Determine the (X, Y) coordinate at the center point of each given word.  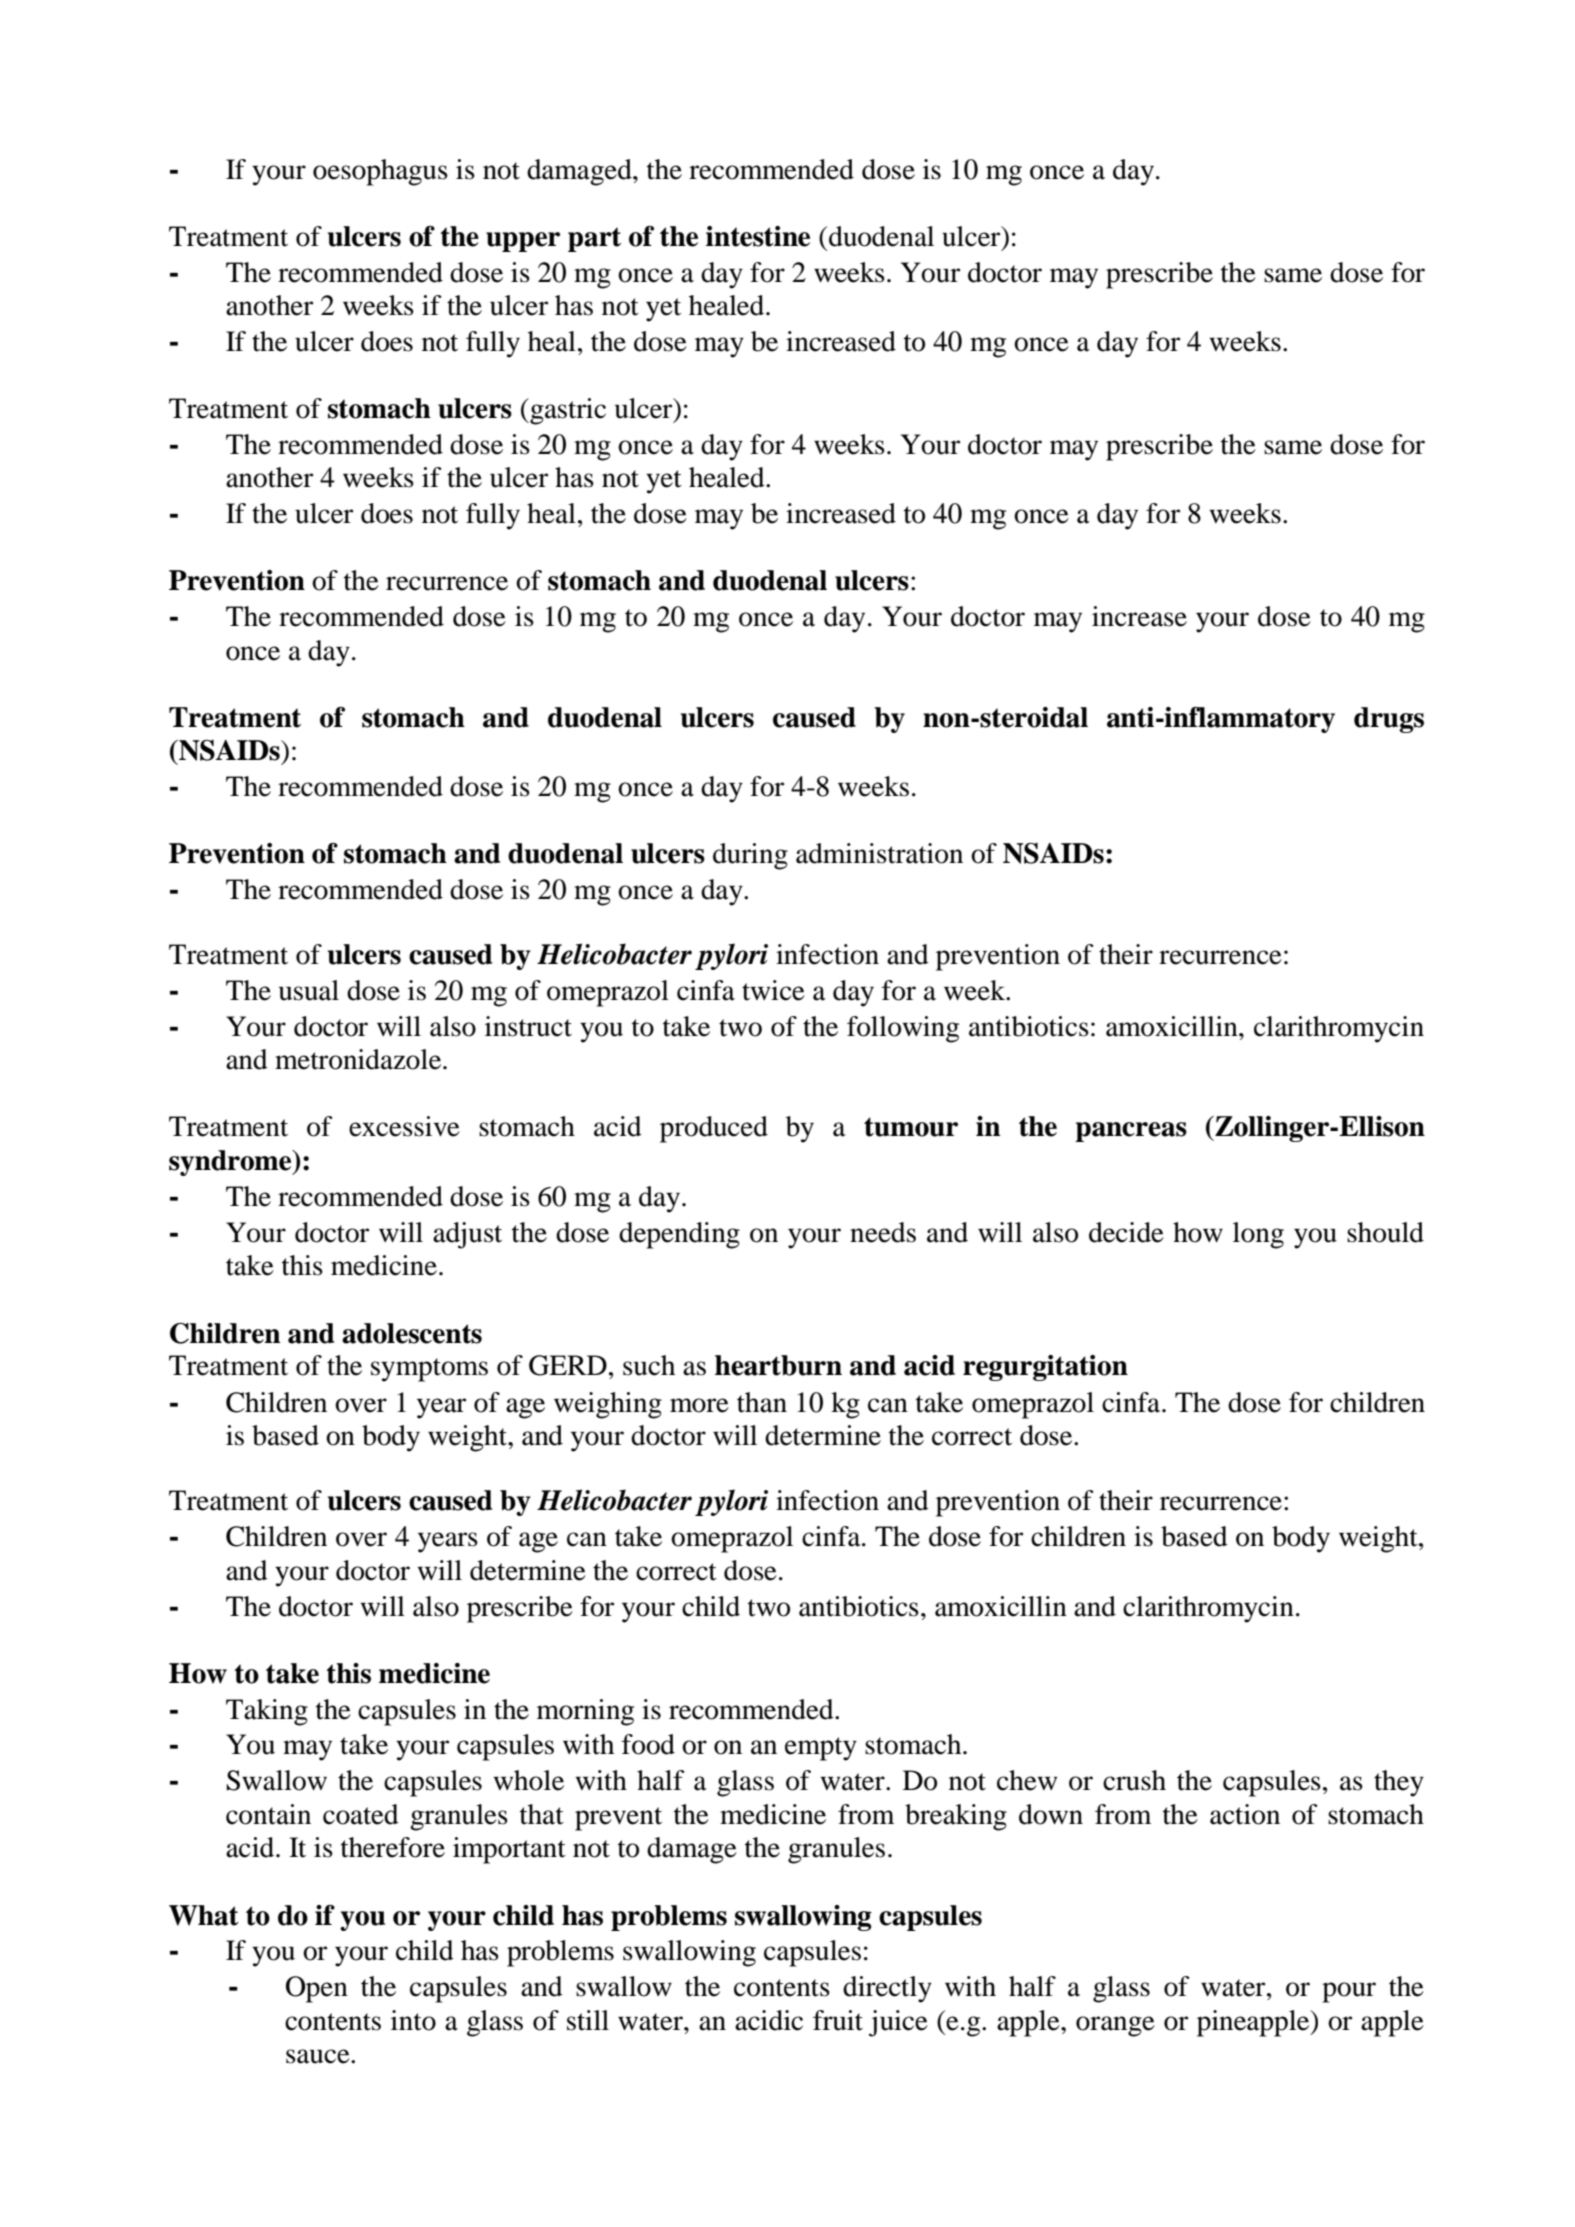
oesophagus (380, 172)
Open (317, 1989)
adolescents (412, 1333)
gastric (567, 411)
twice (773, 990)
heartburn (778, 1365)
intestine (758, 236)
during (750, 856)
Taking (267, 1712)
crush (1134, 1780)
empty (821, 1749)
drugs (1389, 720)
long (1258, 1235)
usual (309, 990)
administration (879, 853)
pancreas (1131, 1132)
